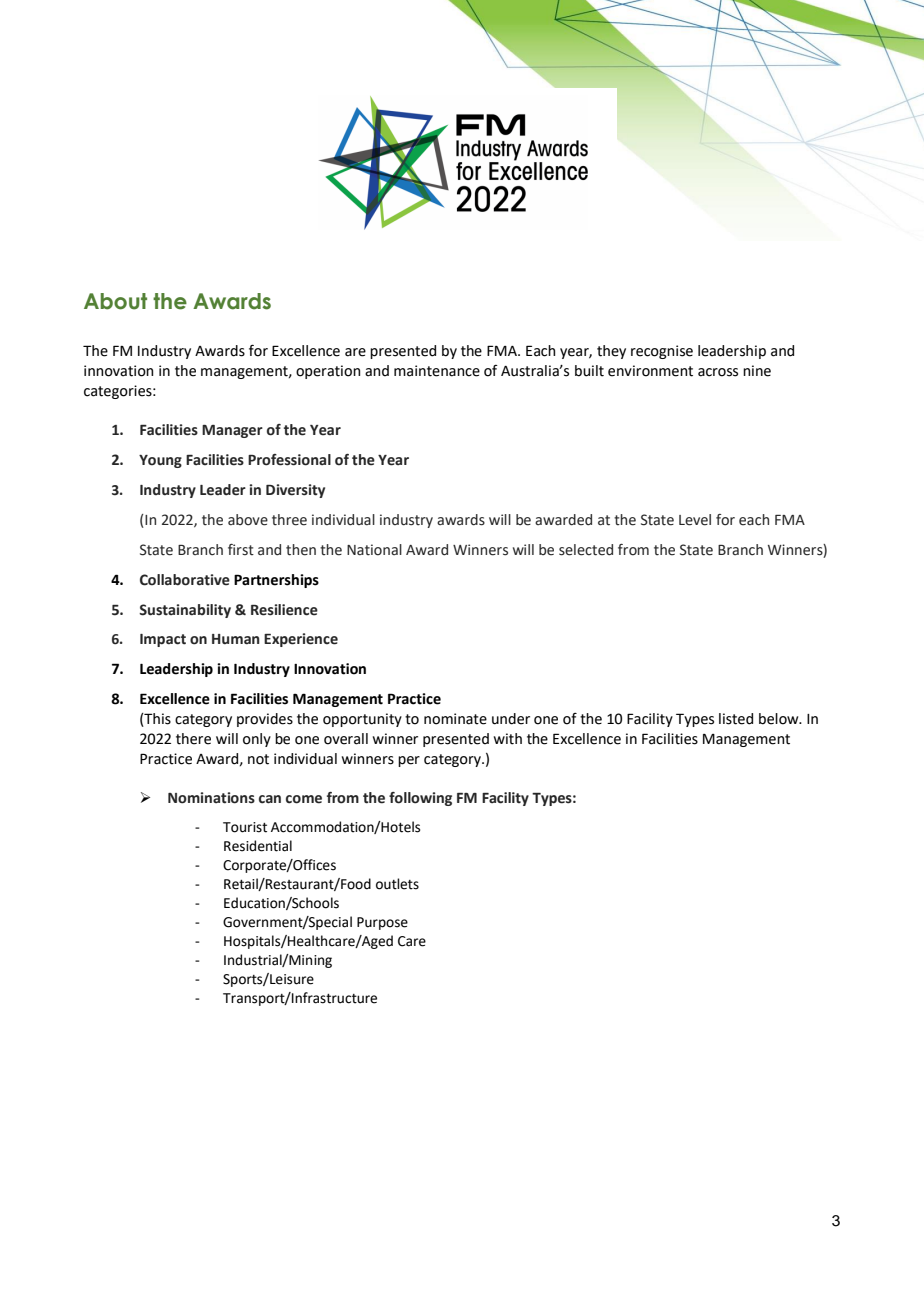 The height and width of the screenshot is (1308, 924). Describe the element at coordinates (397, 884) in the screenshot. I see `outlets` at that location.
